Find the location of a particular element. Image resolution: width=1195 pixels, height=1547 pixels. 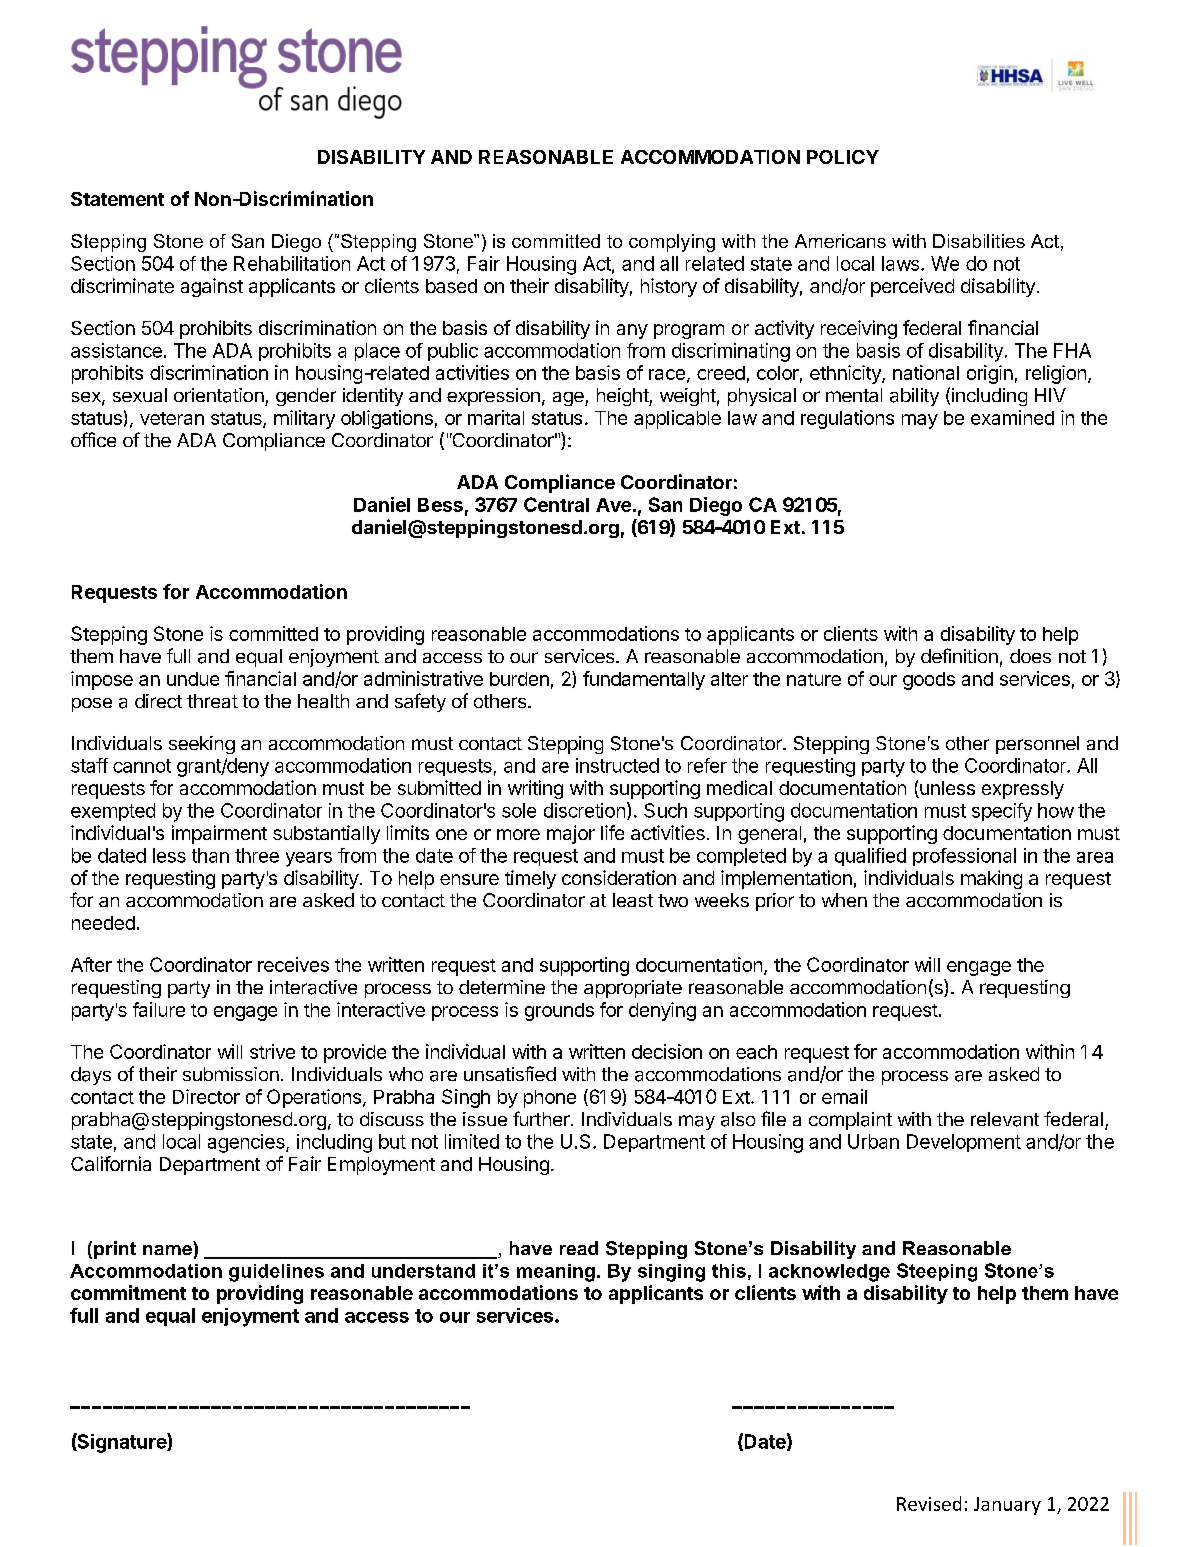

professional is located at coordinates (964, 857).
